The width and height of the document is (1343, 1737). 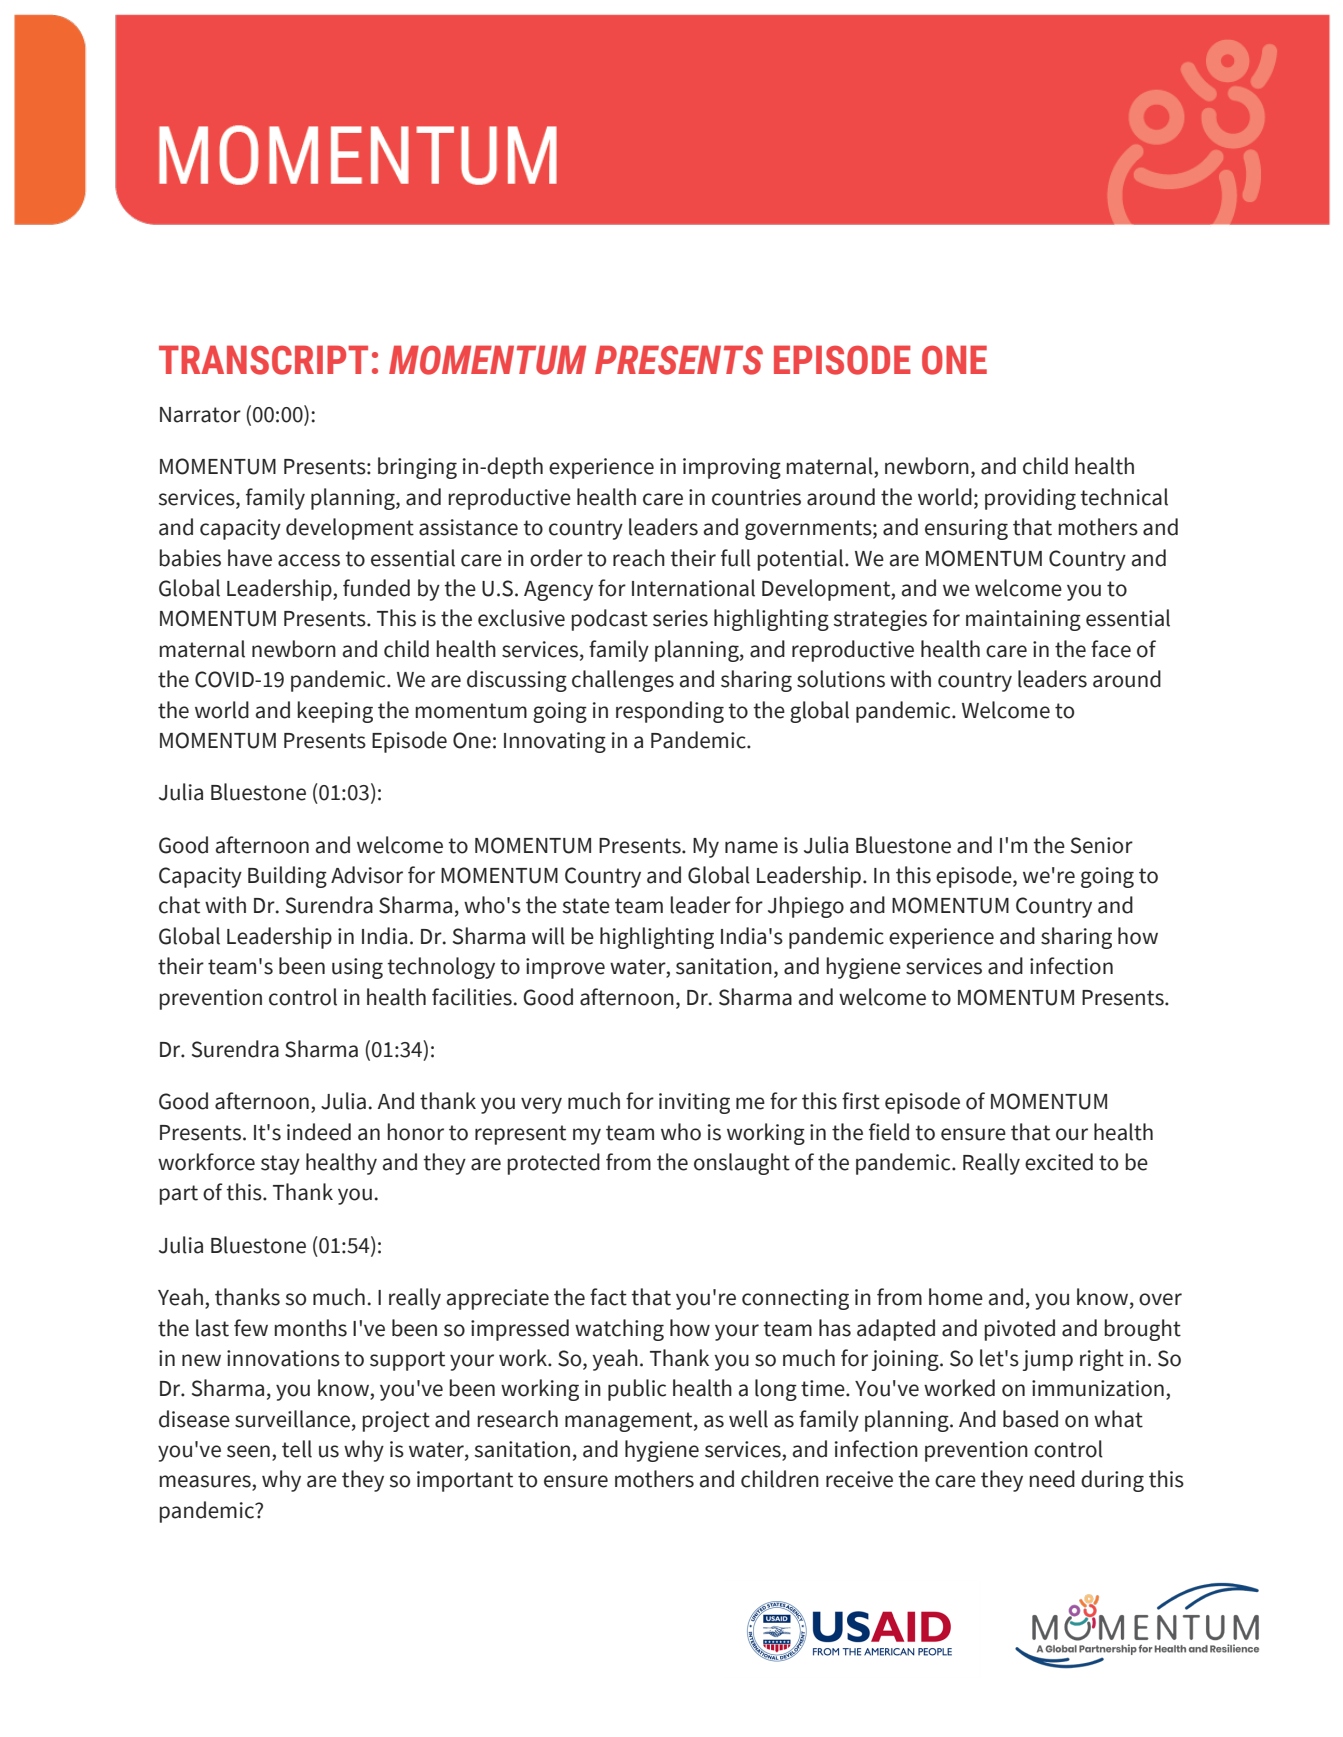 I want to click on tell, so click(x=297, y=1449).
